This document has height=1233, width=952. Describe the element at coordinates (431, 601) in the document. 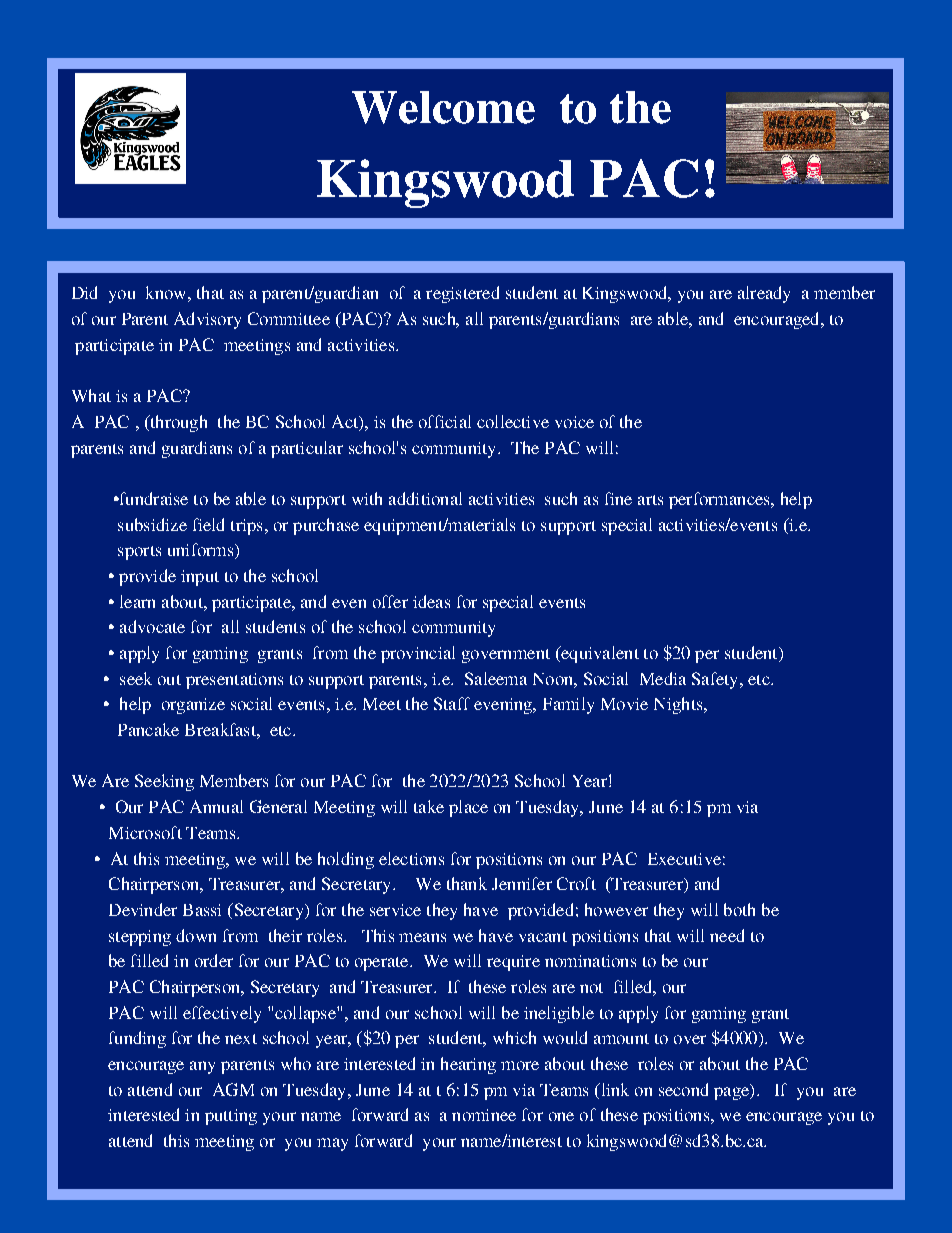

I see `ideas` at that location.
